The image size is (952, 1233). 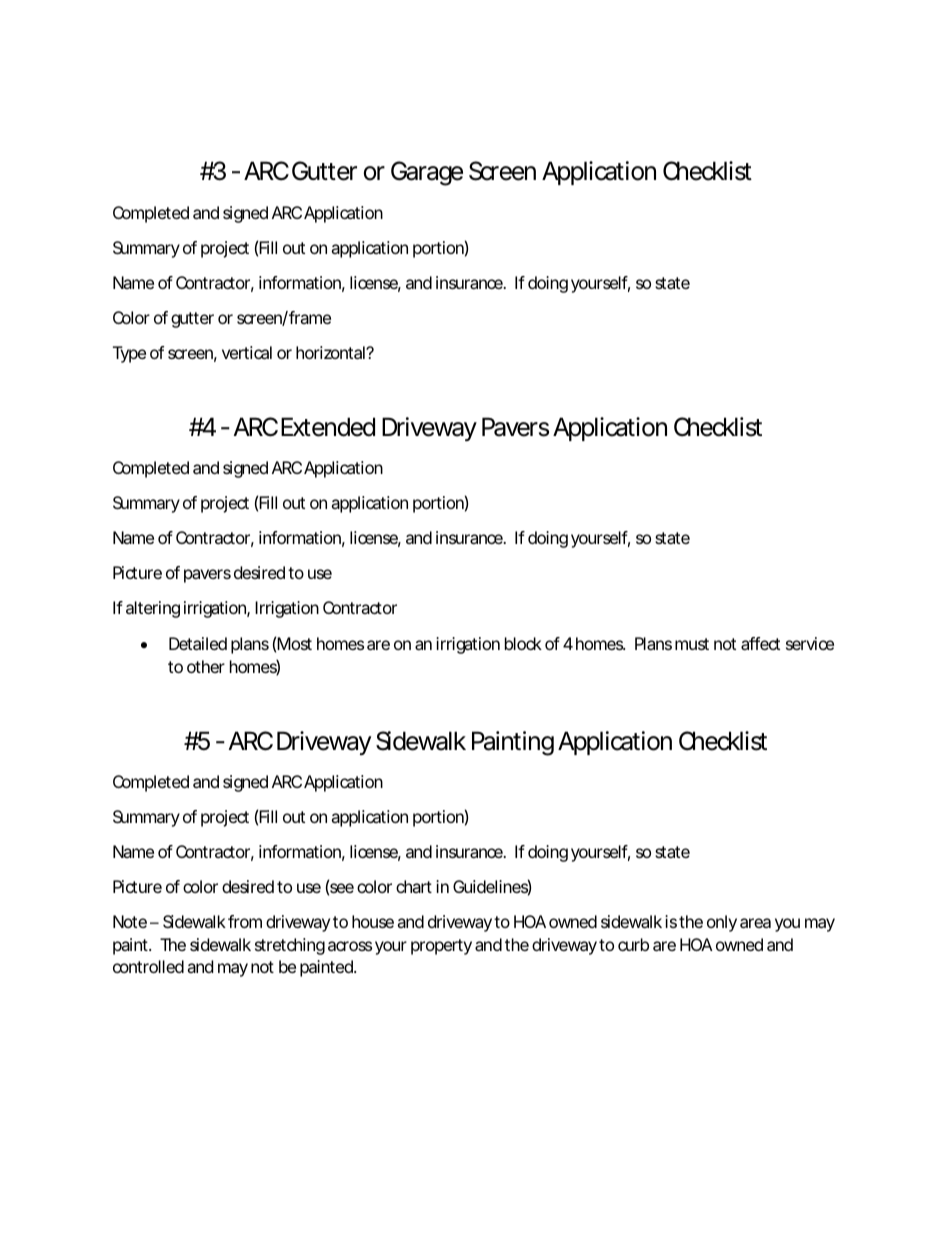 I want to click on property, so click(x=441, y=947).
